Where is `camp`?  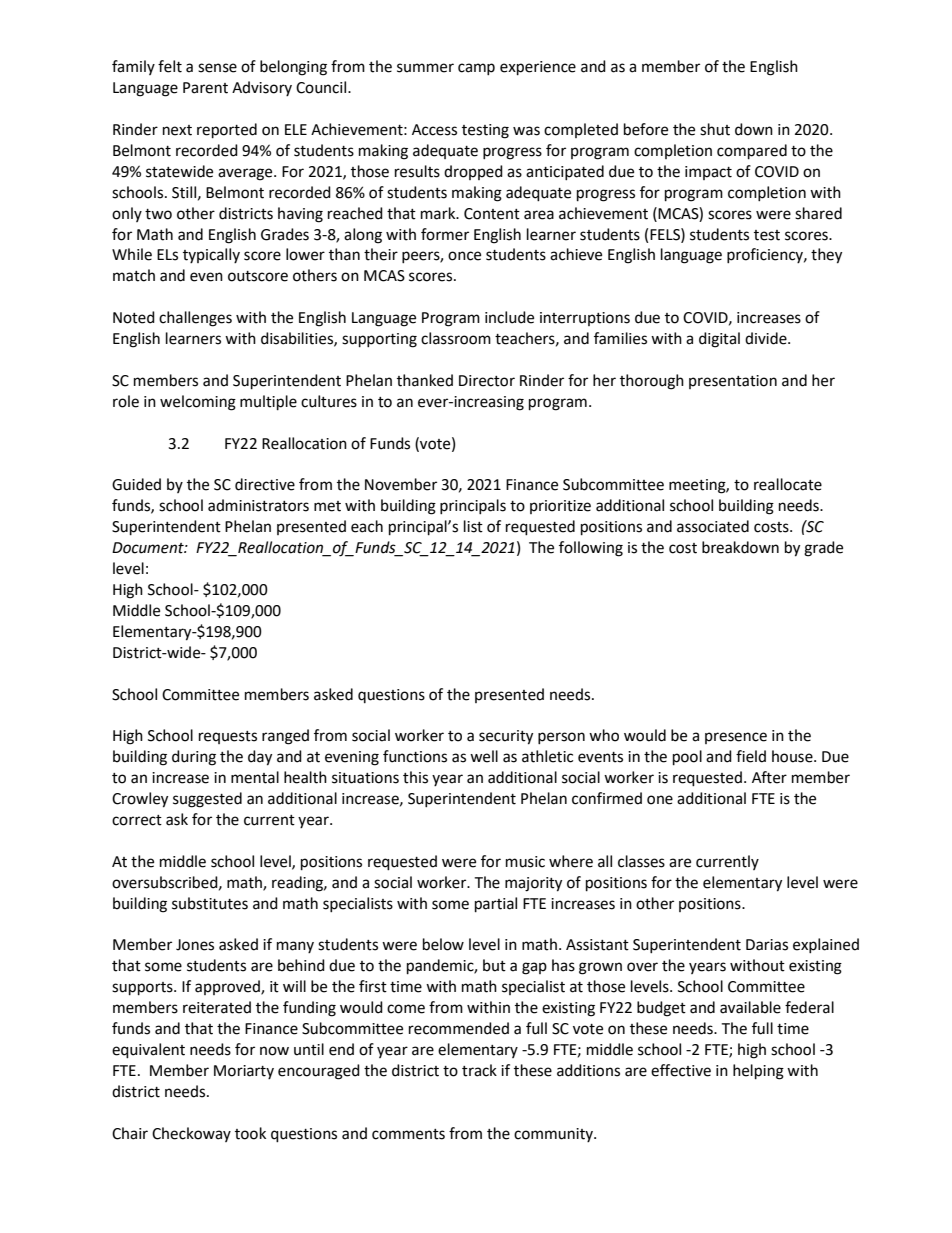
camp is located at coordinates (476, 69).
